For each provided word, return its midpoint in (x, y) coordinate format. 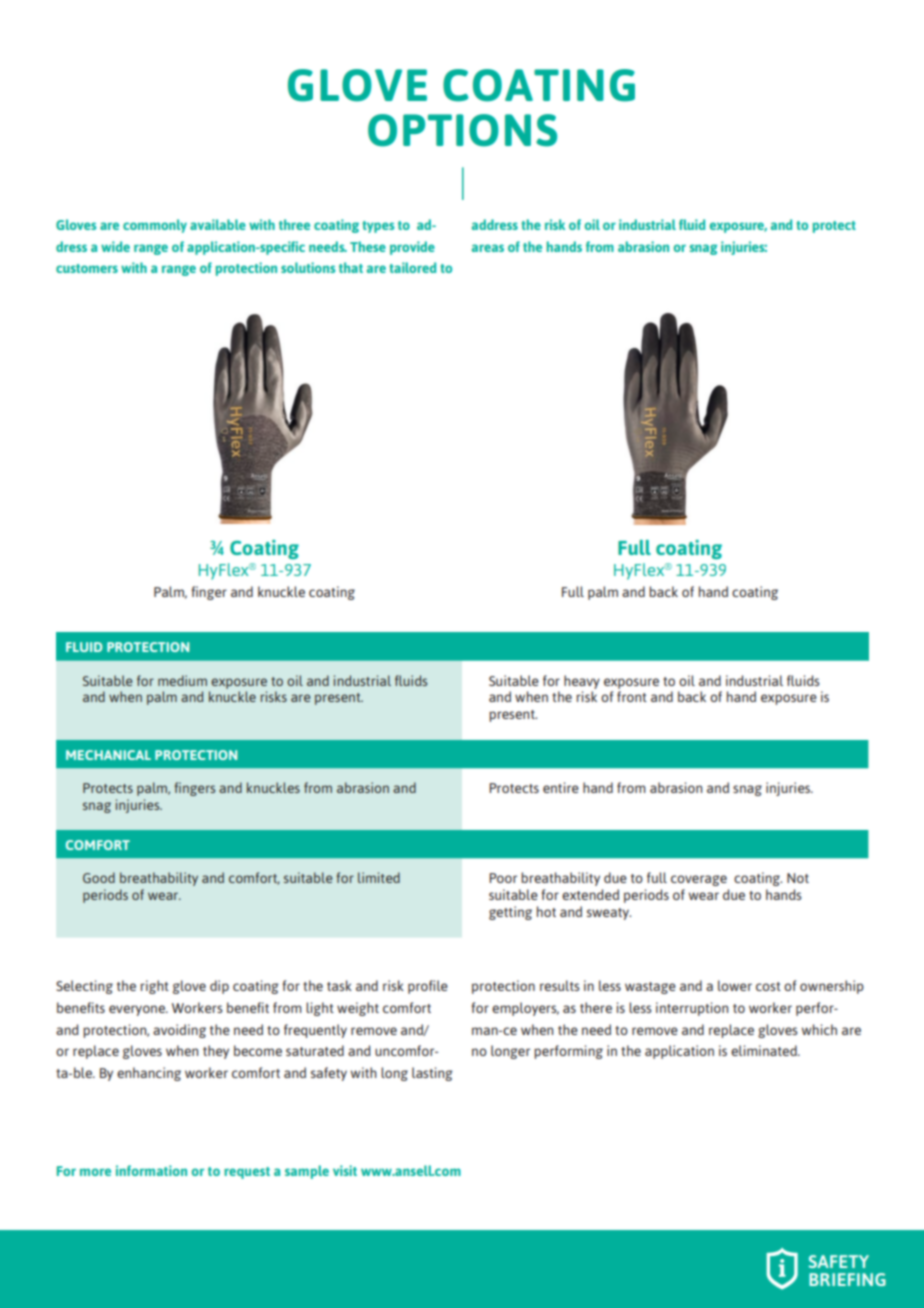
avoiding (179, 1031)
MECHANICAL (108, 755)
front (632, 696)
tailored (412, 267)
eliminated (765, 1050)
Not (798, 878)
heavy (582, 682)
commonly (155, 226)
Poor (503, 878)
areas (488, 248)
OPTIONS (462, 130)
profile (428, 987)
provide (412, 248)
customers (87, 268)
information (151, 1170)
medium (182, 680)
